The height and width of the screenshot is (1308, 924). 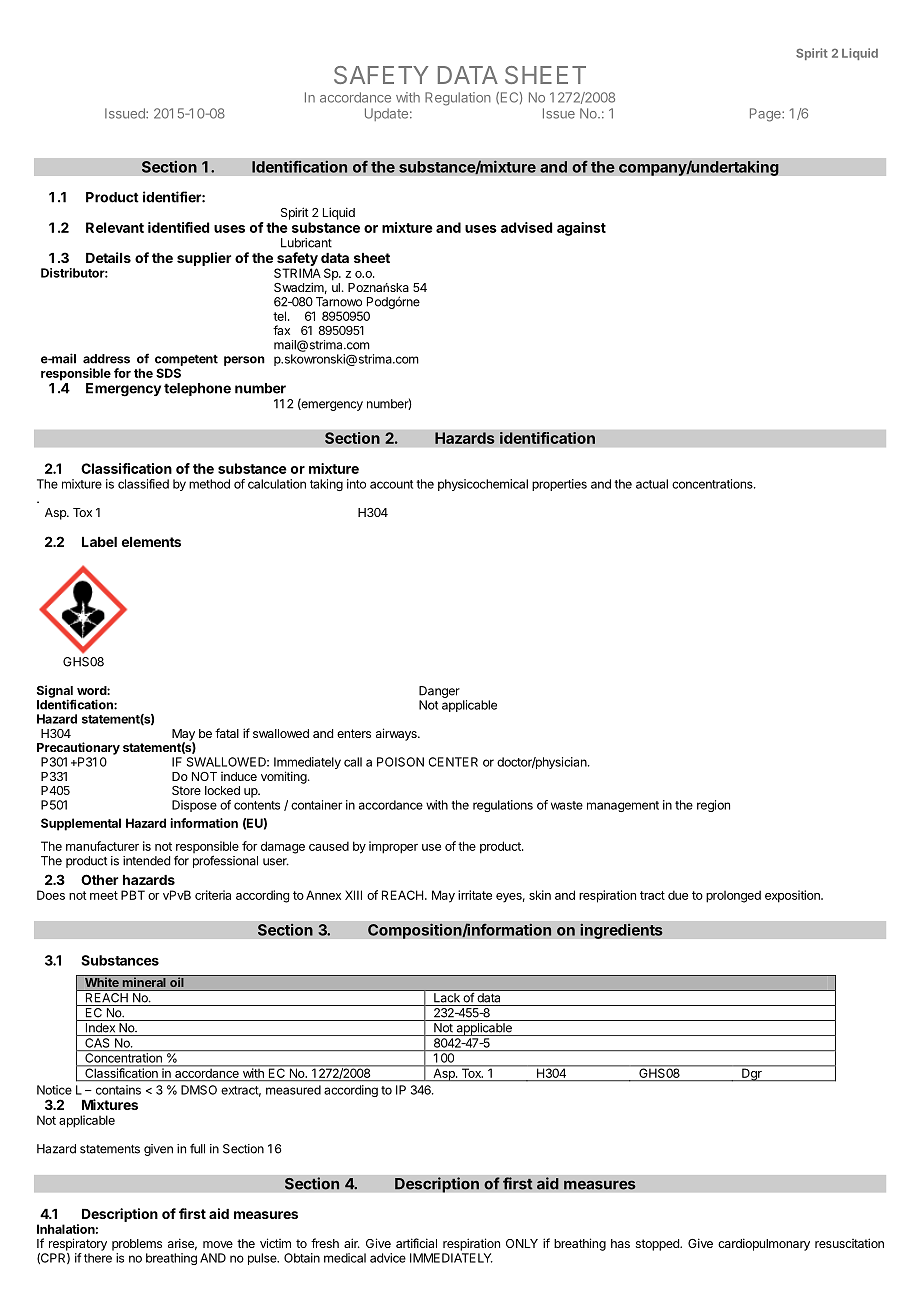 I want to click on Page, so click(x=766, y=115).
